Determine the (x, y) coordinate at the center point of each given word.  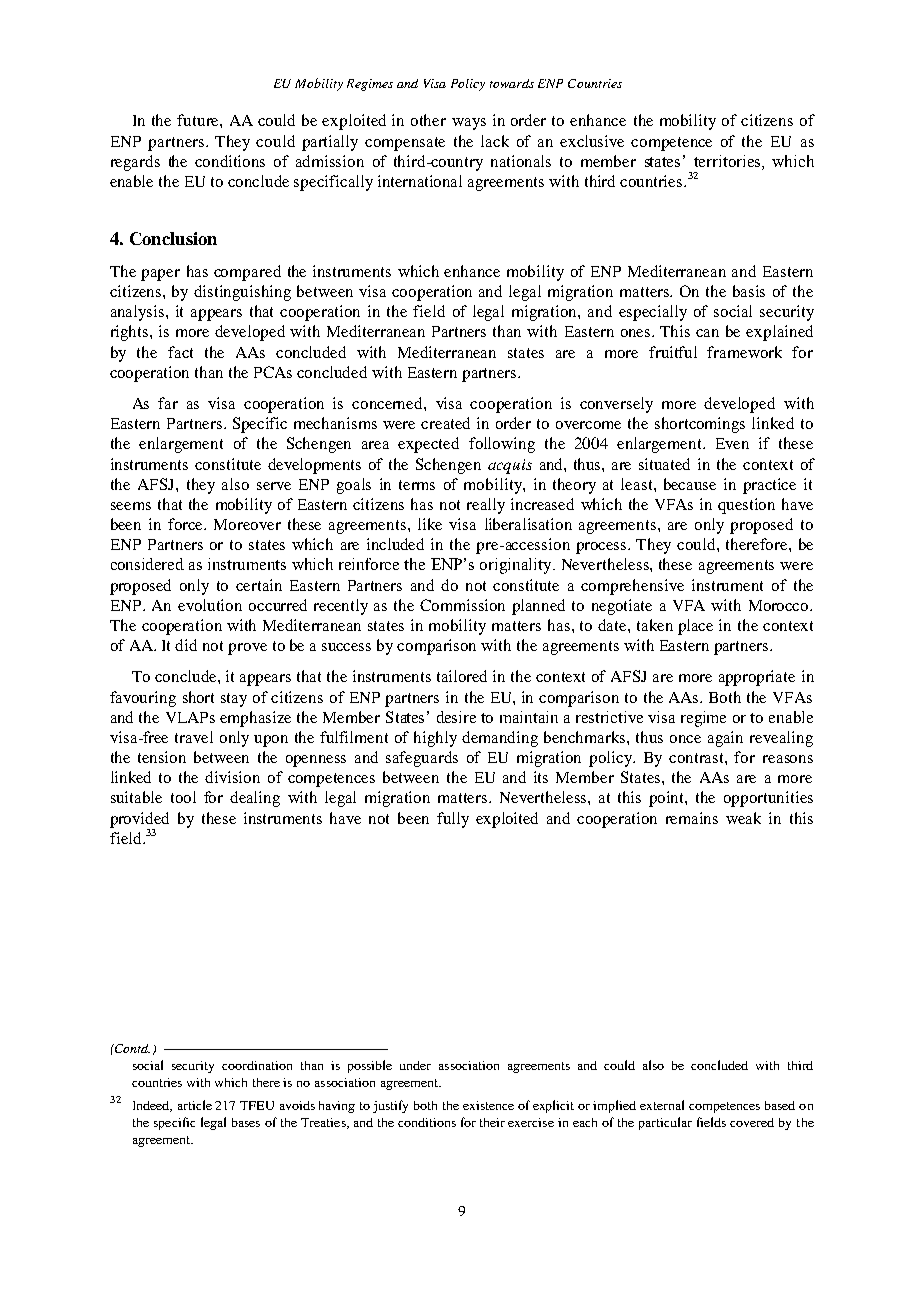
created (445, 423)
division (232, 777)
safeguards (422, 759)
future (199, 120)
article (195, 1105)
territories (728, 161)
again (725, 739)
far (168, 403)
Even (732, 443)
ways (469, 124)
